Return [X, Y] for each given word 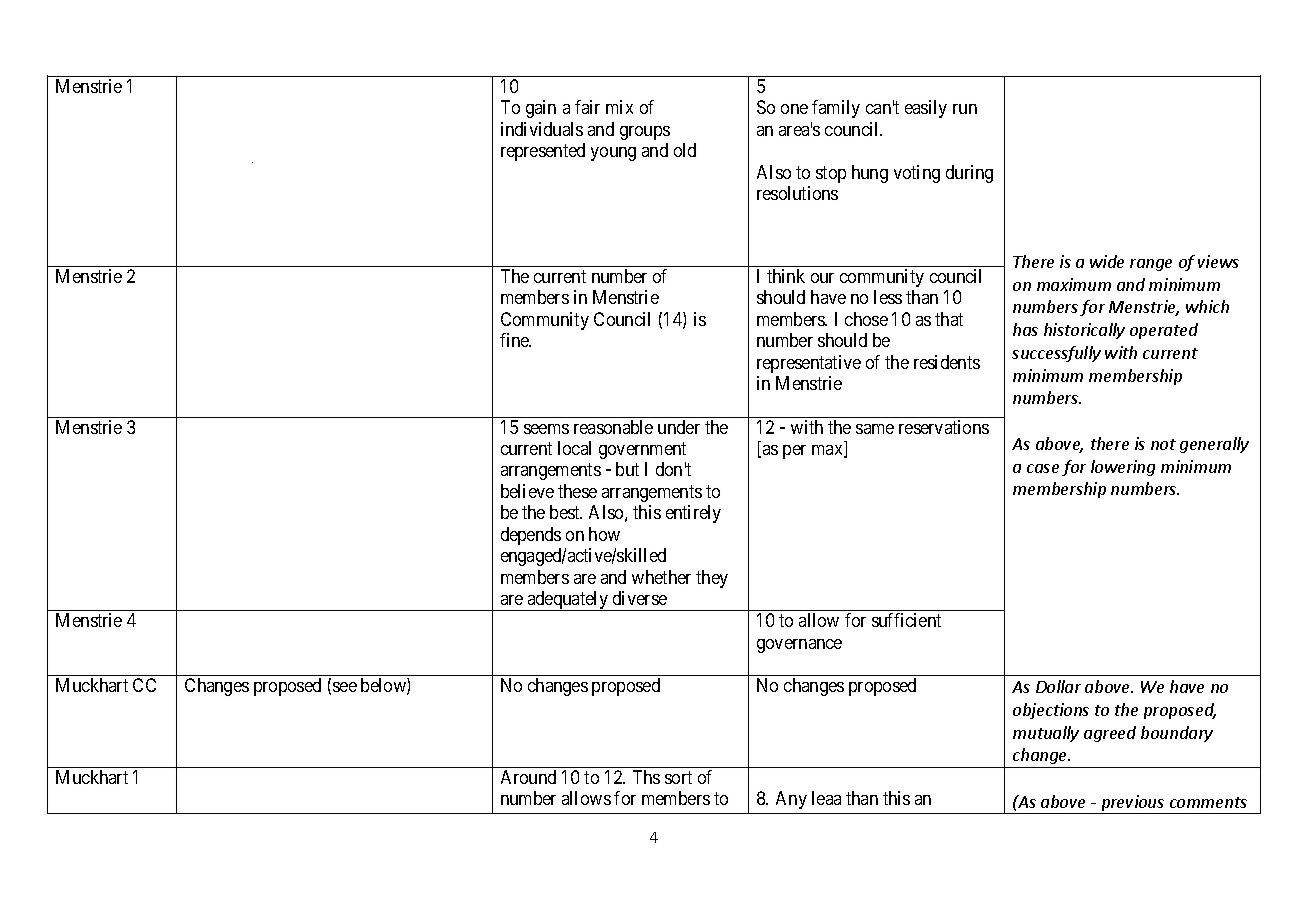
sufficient [906, 620]
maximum [1074, 284]
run [965, 109]
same [875, 429]
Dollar [1058, 686]
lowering [1123, 468]
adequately [568, 601]
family [836, 109]
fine [515, 340]
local [574, 448]
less [888, 297]
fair [587, 107]
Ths [646, 777]
